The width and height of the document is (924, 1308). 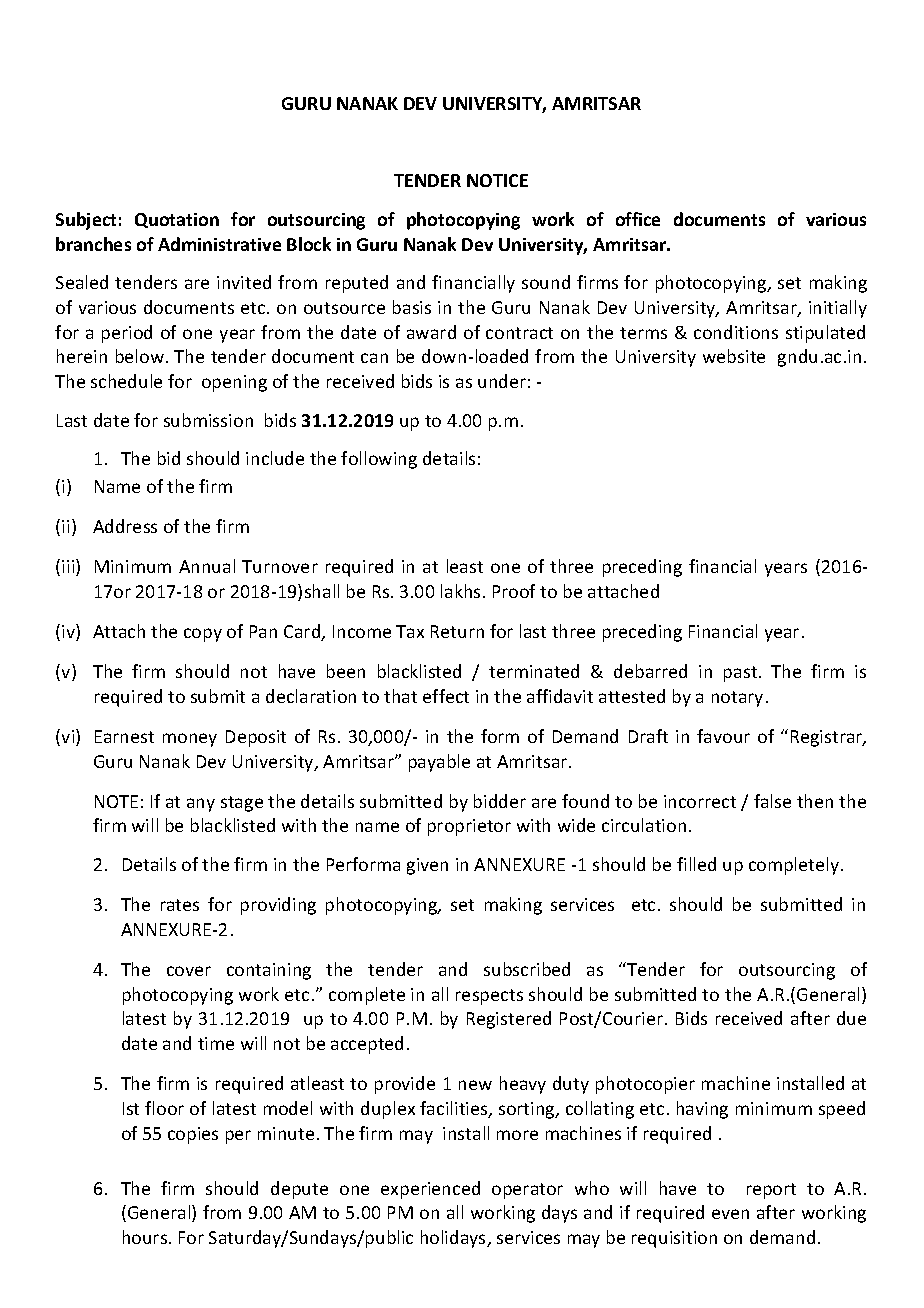 I want to click on report, so click(x=771, y=1191).
